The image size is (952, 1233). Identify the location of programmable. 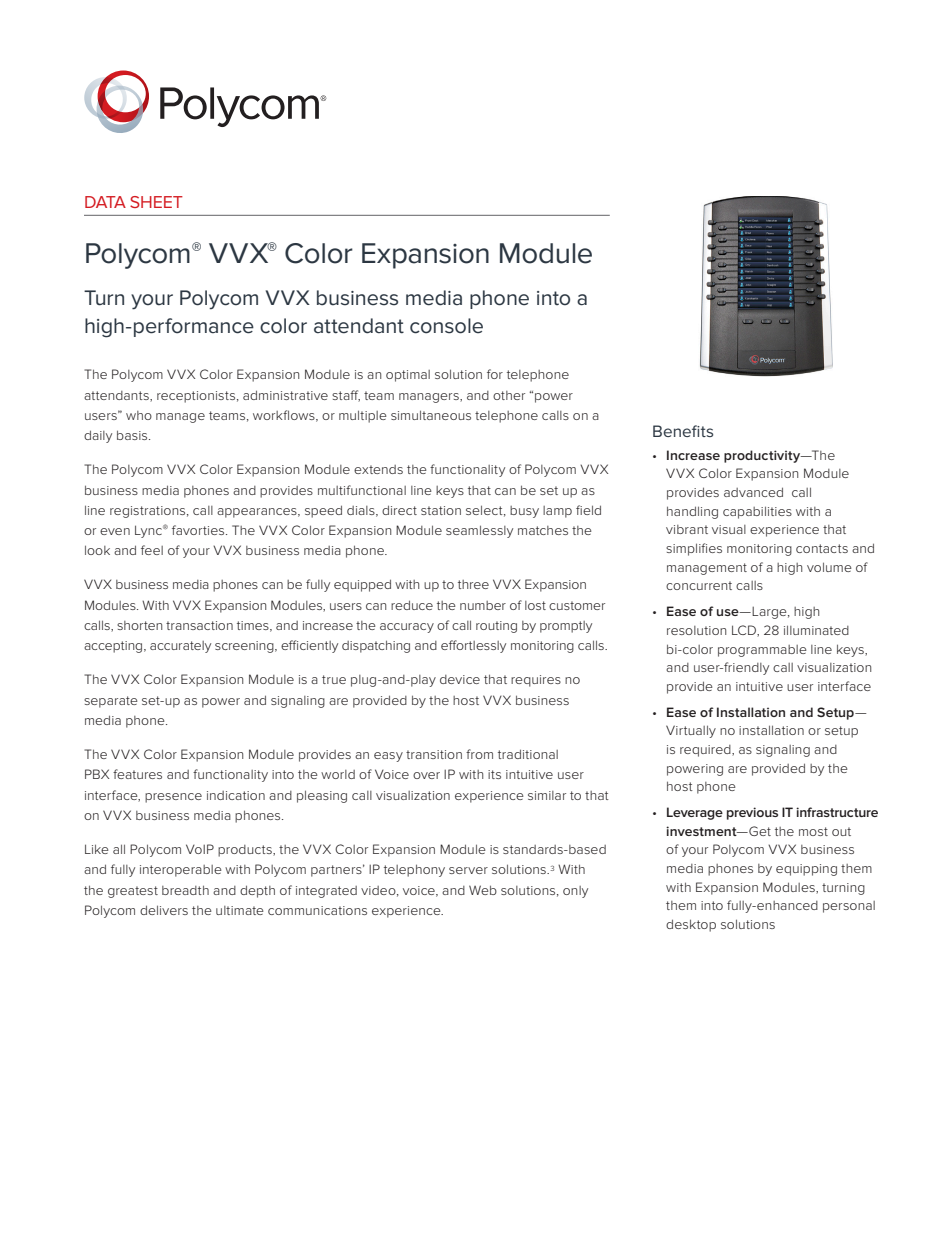
(762, 651).
